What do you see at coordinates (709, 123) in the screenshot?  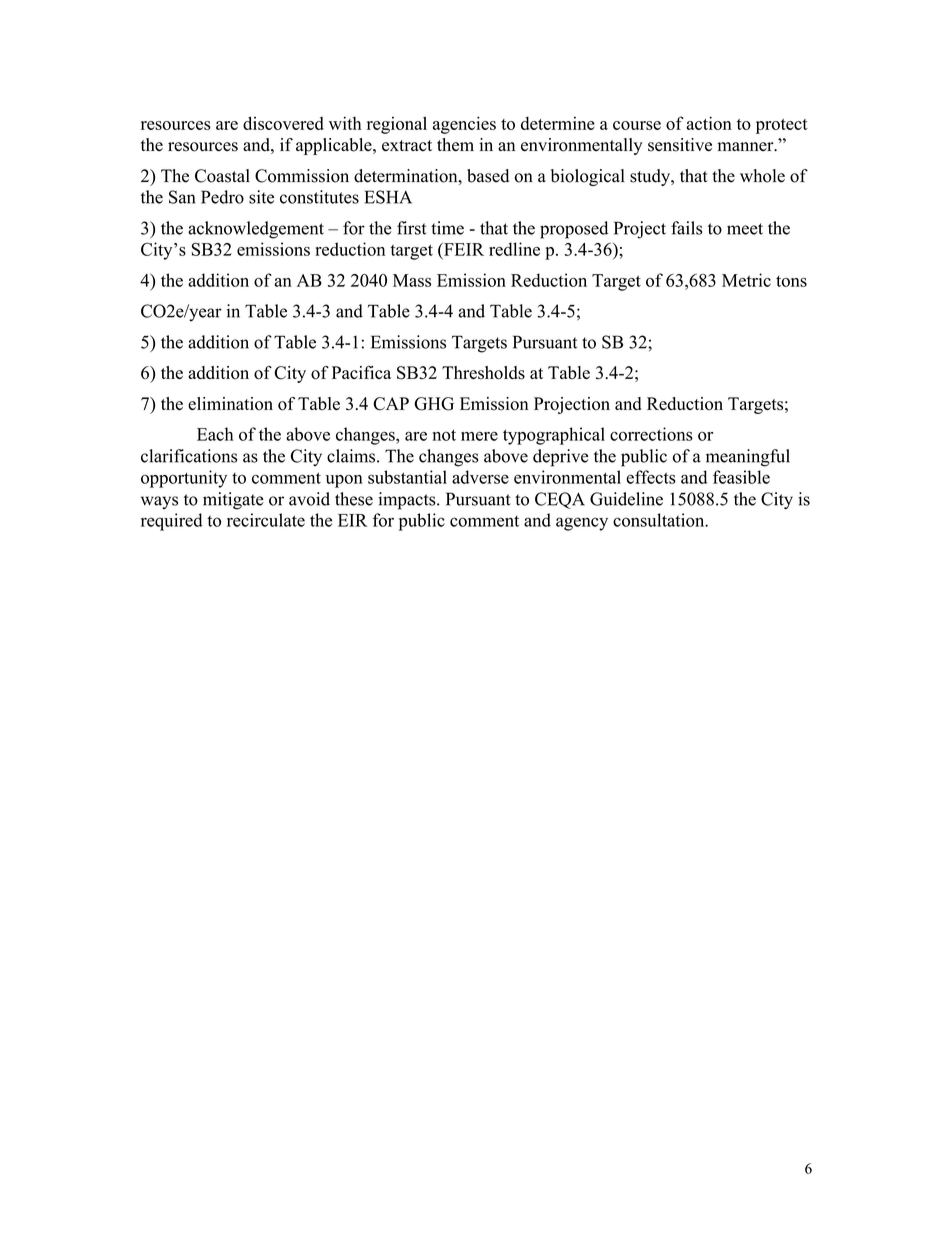 I see `action` at bounding box center [709, 123].
